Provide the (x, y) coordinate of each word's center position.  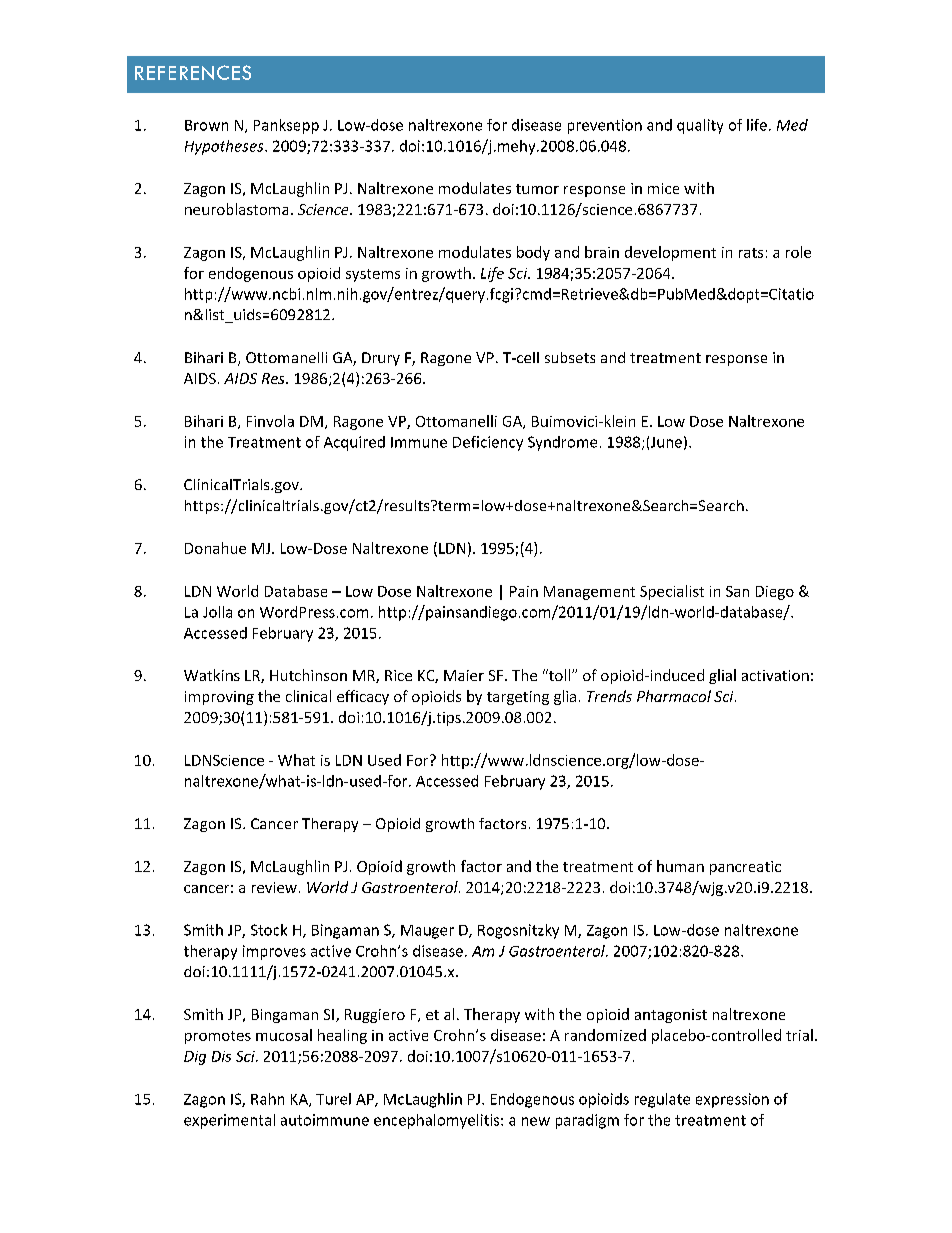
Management (589, 593)
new (536, 1121)
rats (751, 253)
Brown (206, 125)
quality (700, 126)
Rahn (267, 1099)
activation (775, 675)
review (274, 887)
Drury (381, 359)
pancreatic (745, 868)
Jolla (217, 612)
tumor (537, 189)
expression (732, 1100)
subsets (570, 357)
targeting (518, 698)
